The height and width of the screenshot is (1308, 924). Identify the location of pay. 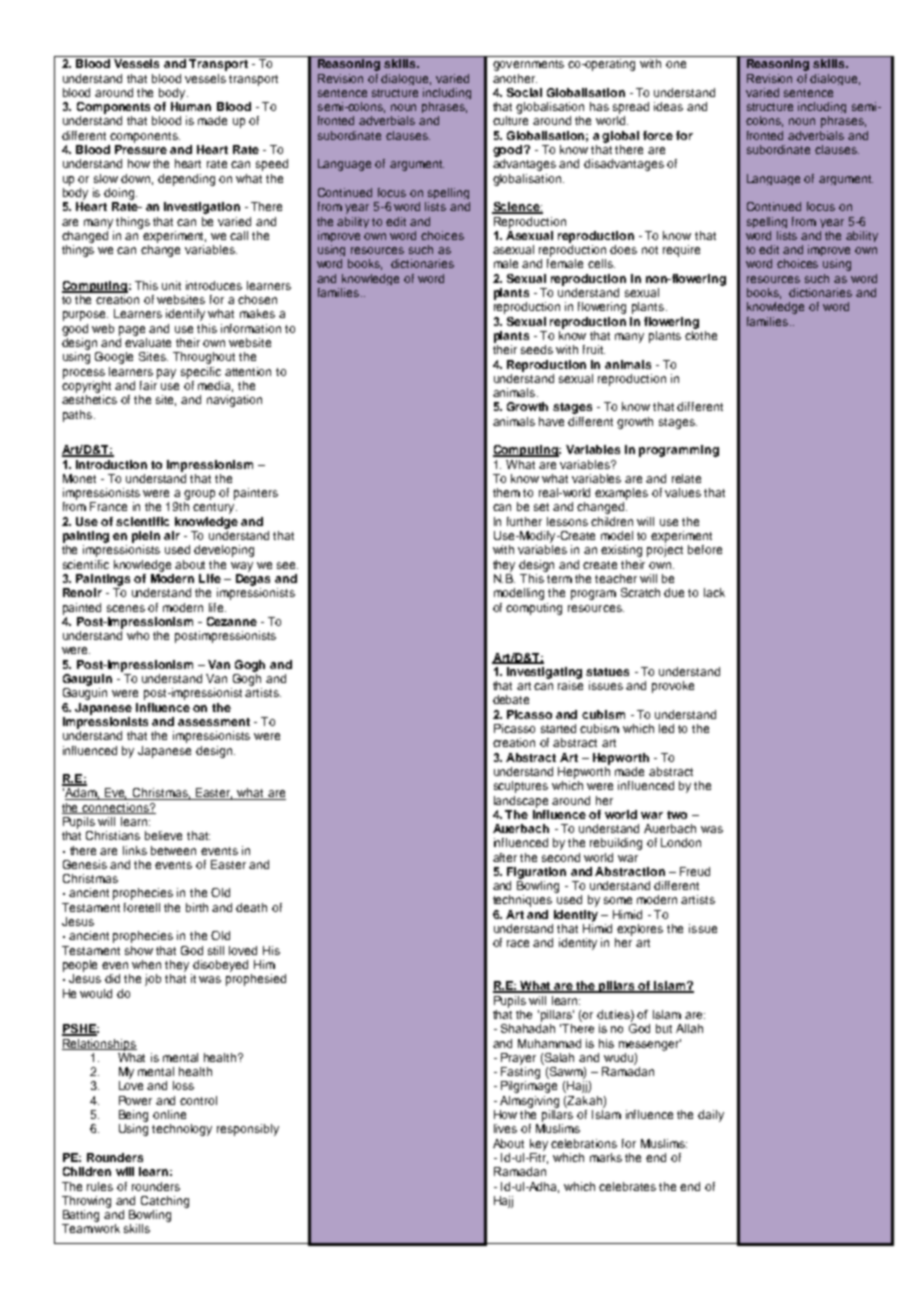
(166, 374).
